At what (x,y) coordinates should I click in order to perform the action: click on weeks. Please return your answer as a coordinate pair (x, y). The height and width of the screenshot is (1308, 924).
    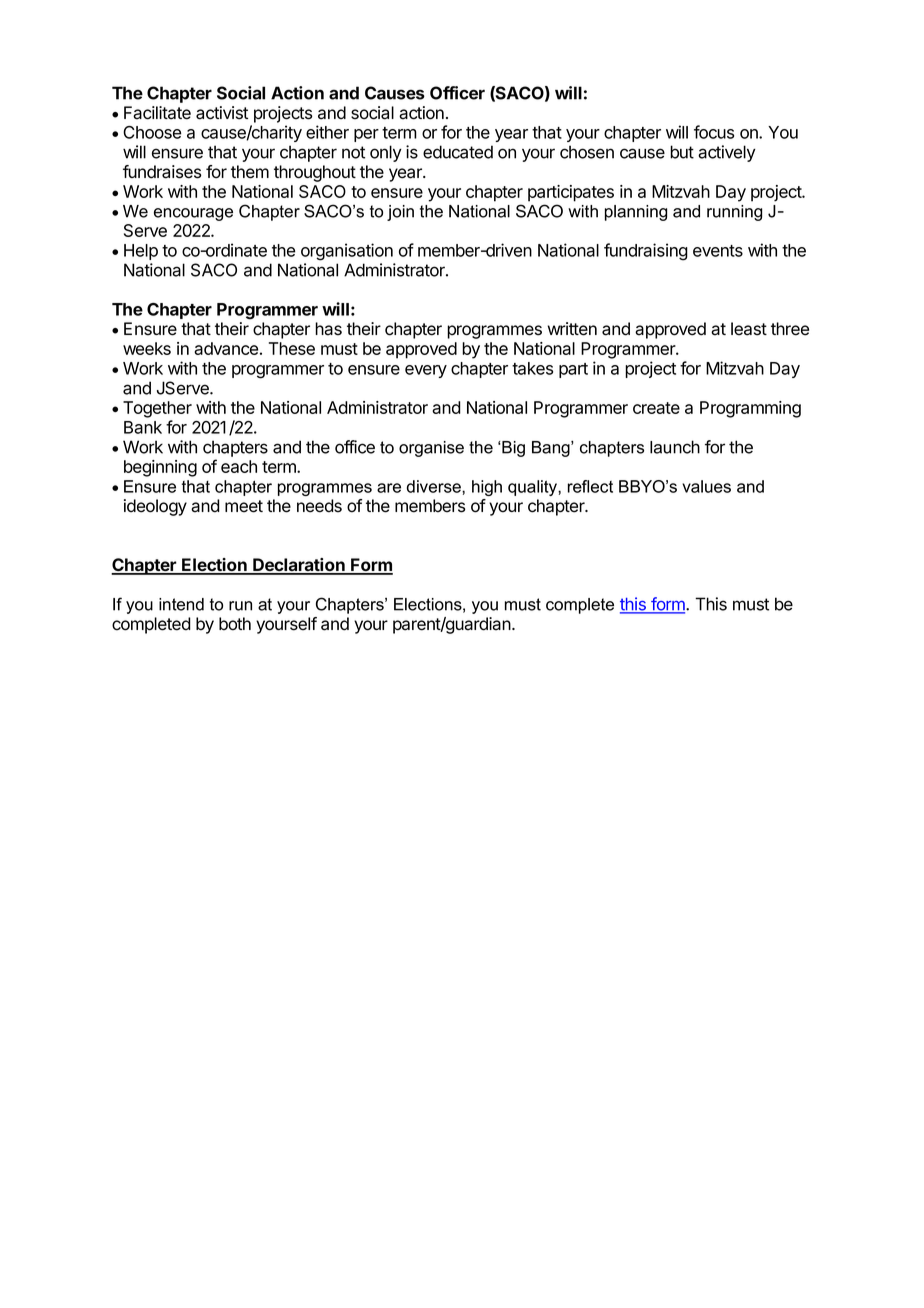
    Looking at the image, I should click on (147, 348).
